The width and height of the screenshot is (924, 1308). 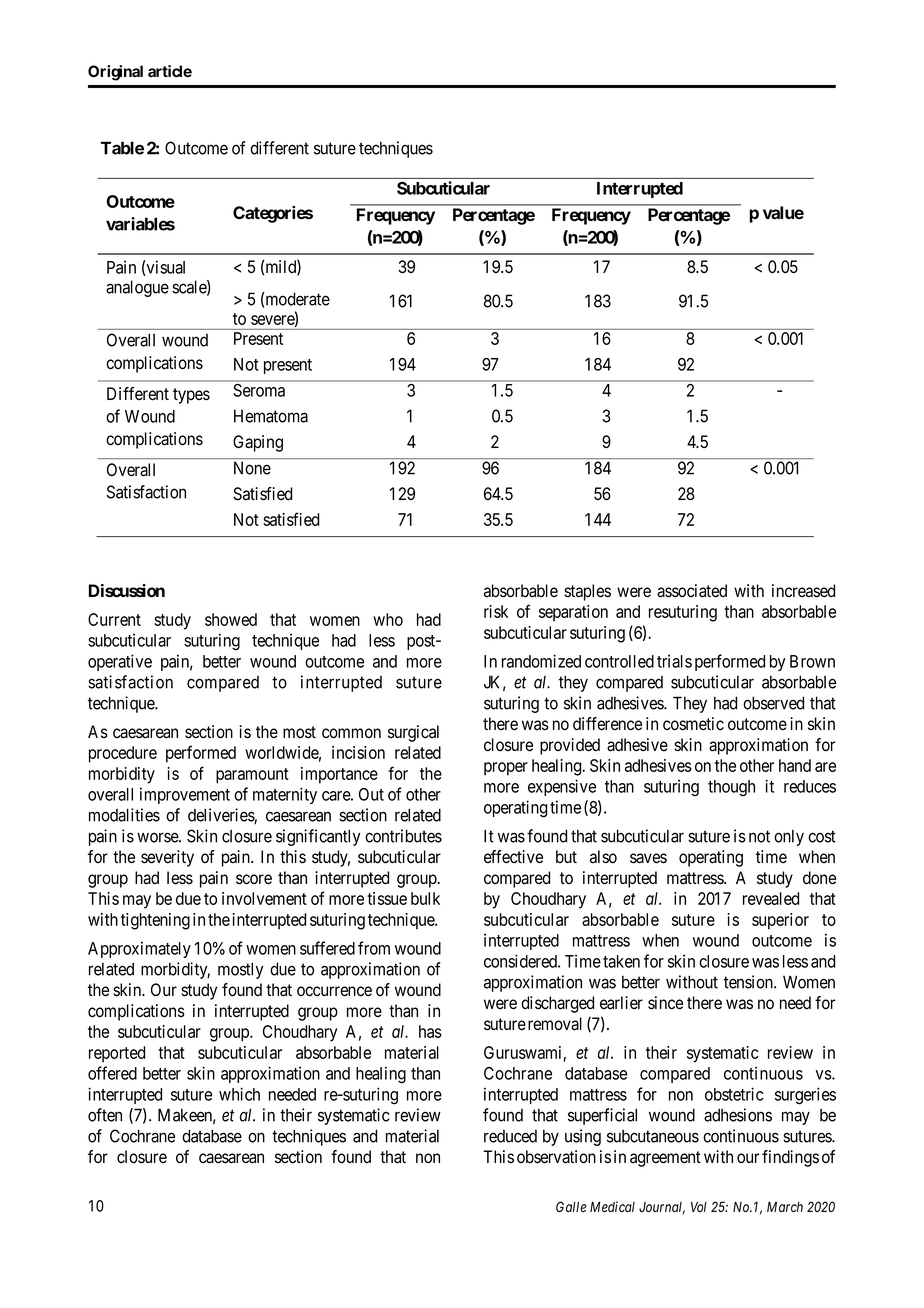 What do you see at coordinates (496, 611) in the screenshot?
I see `risk` at bounding box center [496, 611].
